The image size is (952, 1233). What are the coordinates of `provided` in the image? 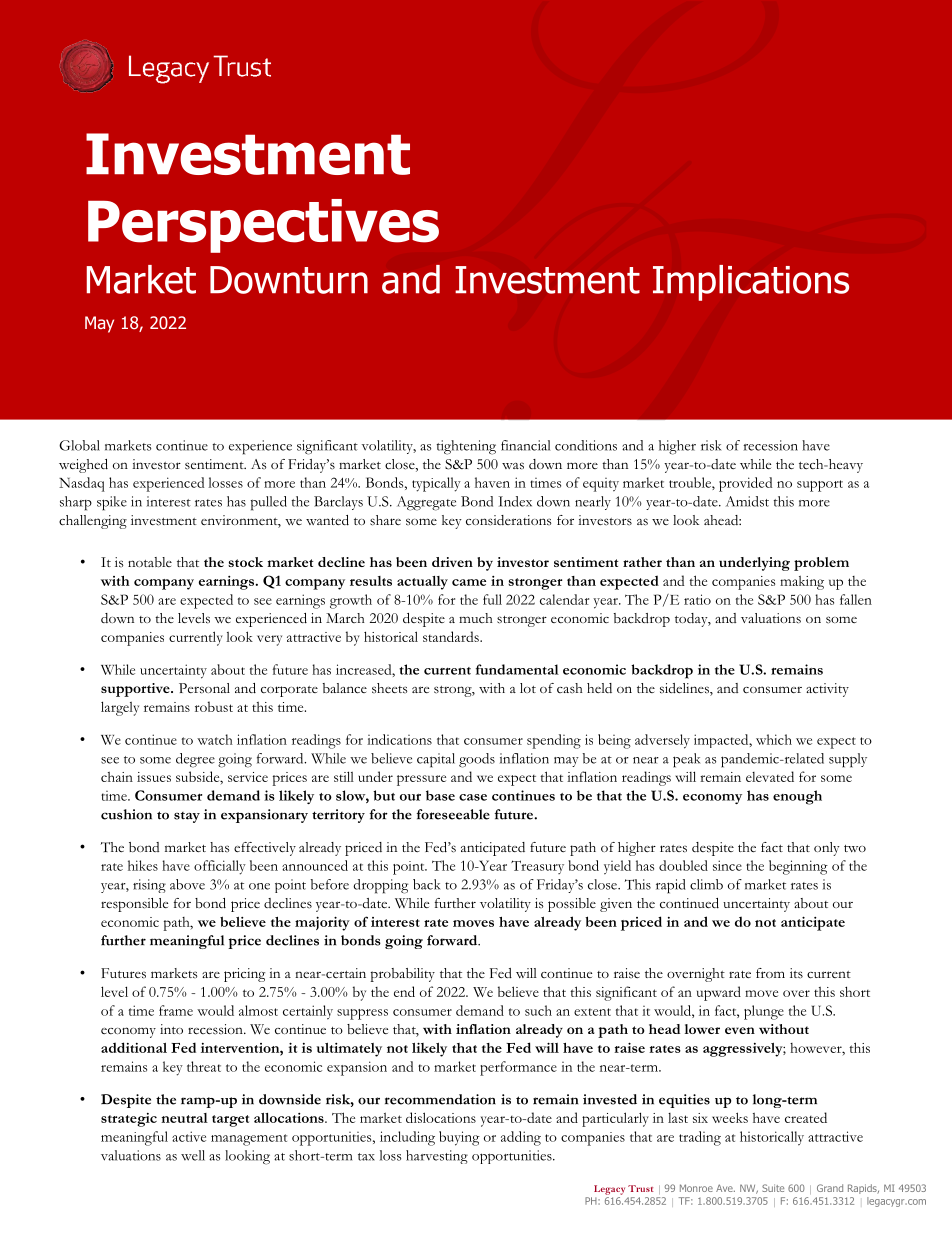 It's located at (745, 484).
